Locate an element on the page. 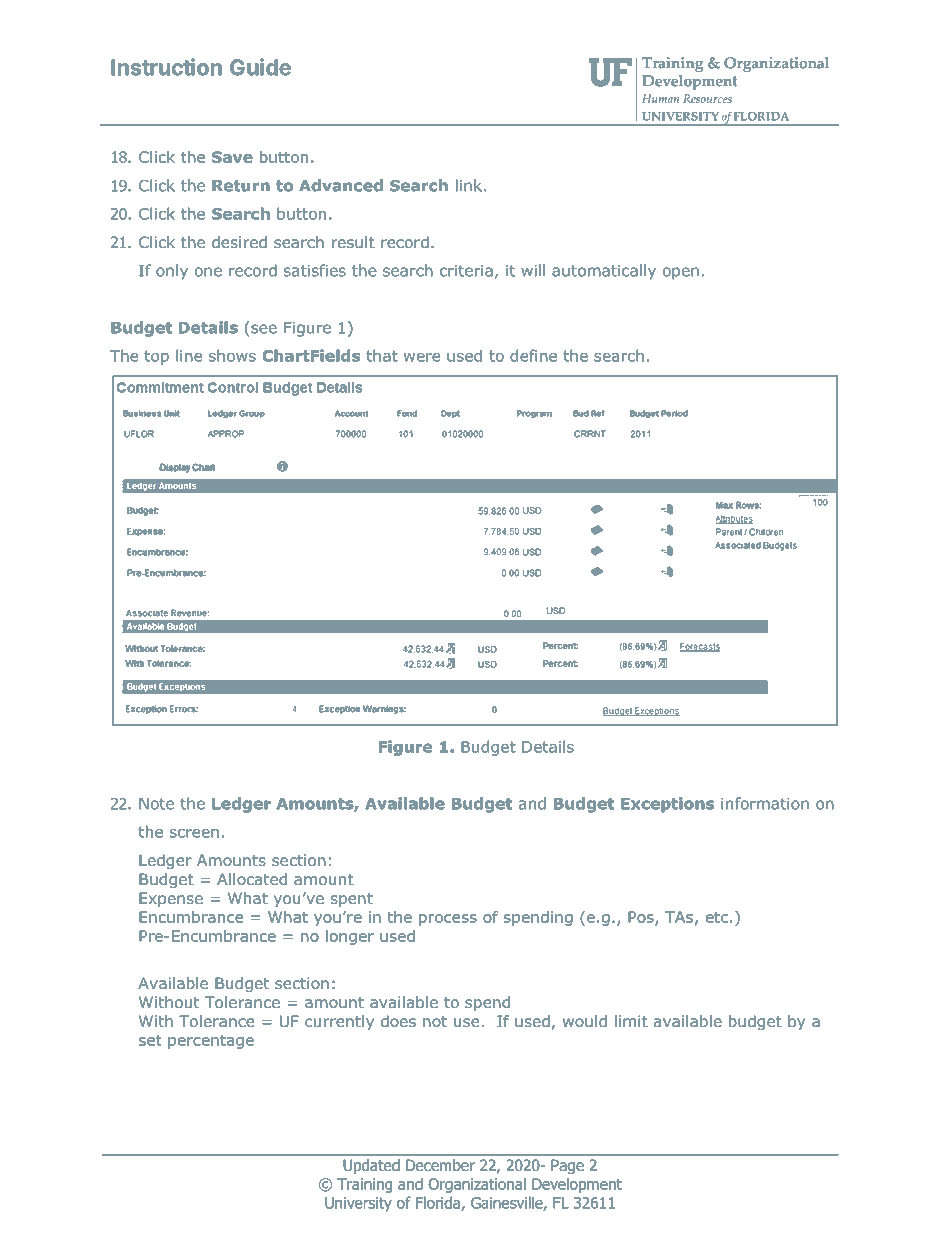  information is located at coordinates (765, 803).
